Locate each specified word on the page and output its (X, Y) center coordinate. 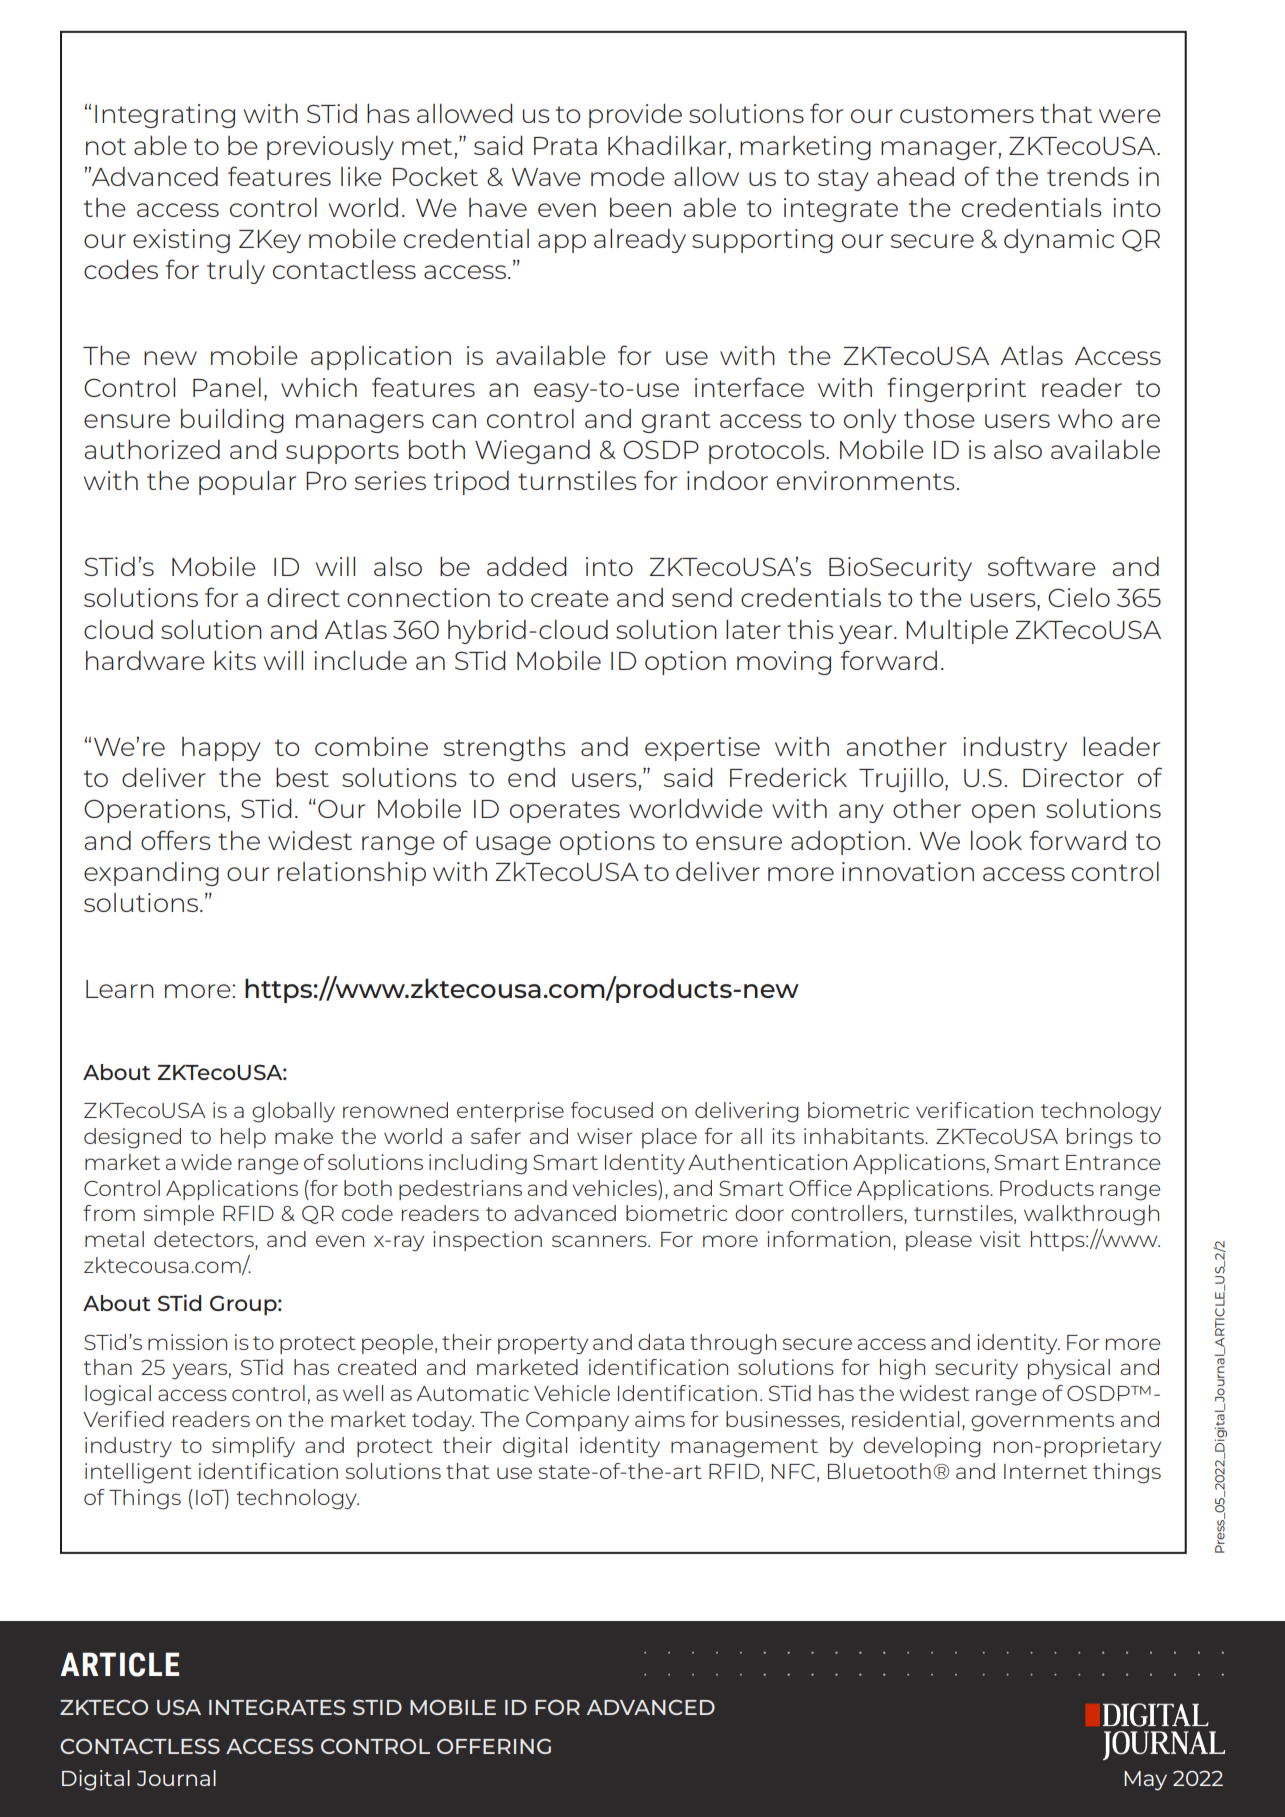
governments (1042, 1422)
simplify (253, 1447)
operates (565, 812)
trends (1088, 176)
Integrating (165, 116)
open (1003, 813)
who (1085, 418)
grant (676, 422)
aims (660, 1419)
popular (247, 483)
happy (221, 749)
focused (612, 1110)
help (243, 1138)
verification (974, 1110)
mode (628, 176)
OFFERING (494, 1746)
